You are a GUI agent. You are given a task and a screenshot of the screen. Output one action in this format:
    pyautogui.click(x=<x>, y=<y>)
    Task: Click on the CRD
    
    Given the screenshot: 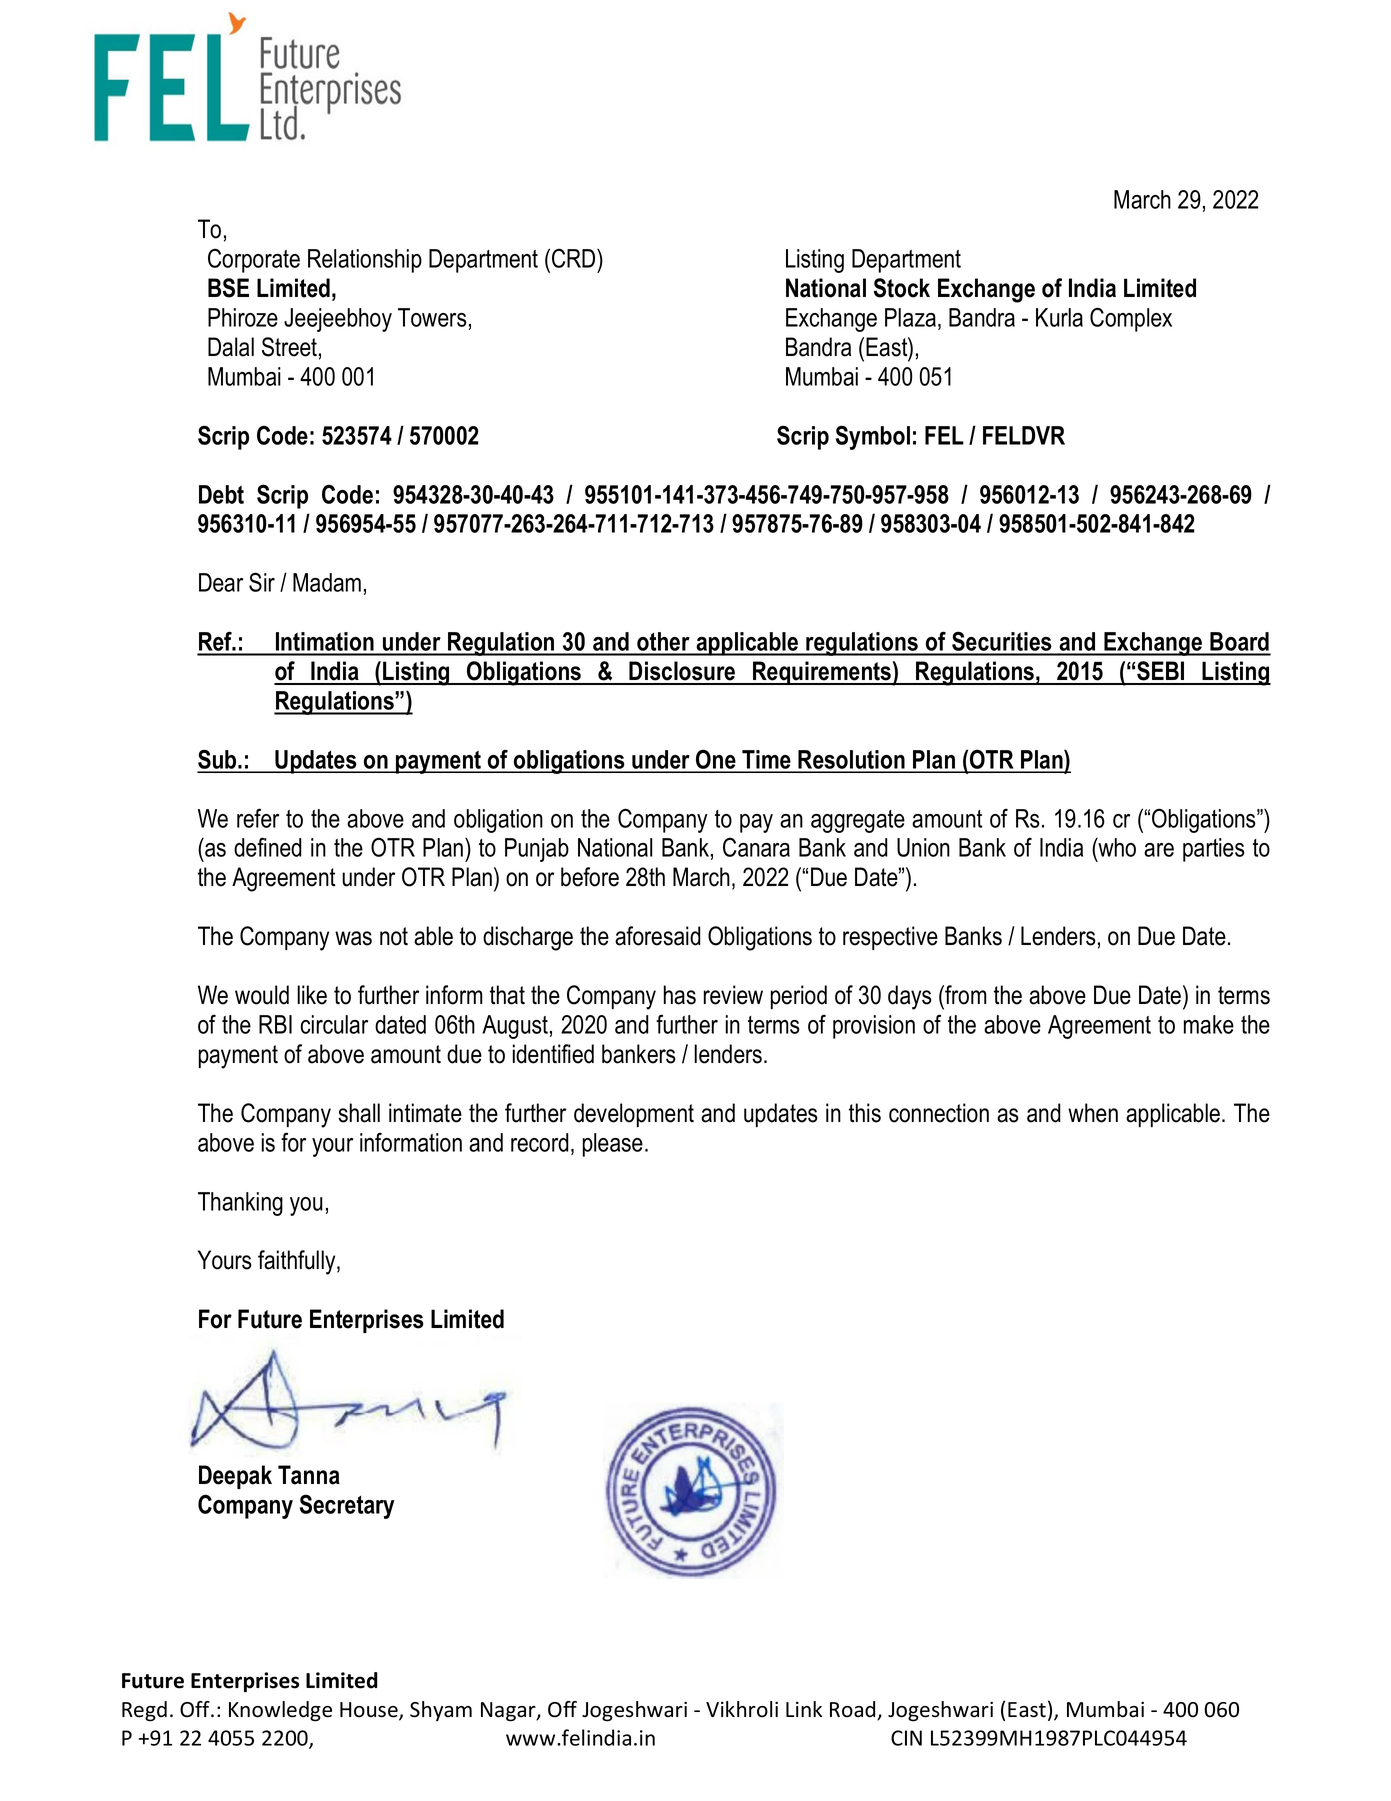 What is the action you would take?
    pyautogui.click(x=575, y=258)
